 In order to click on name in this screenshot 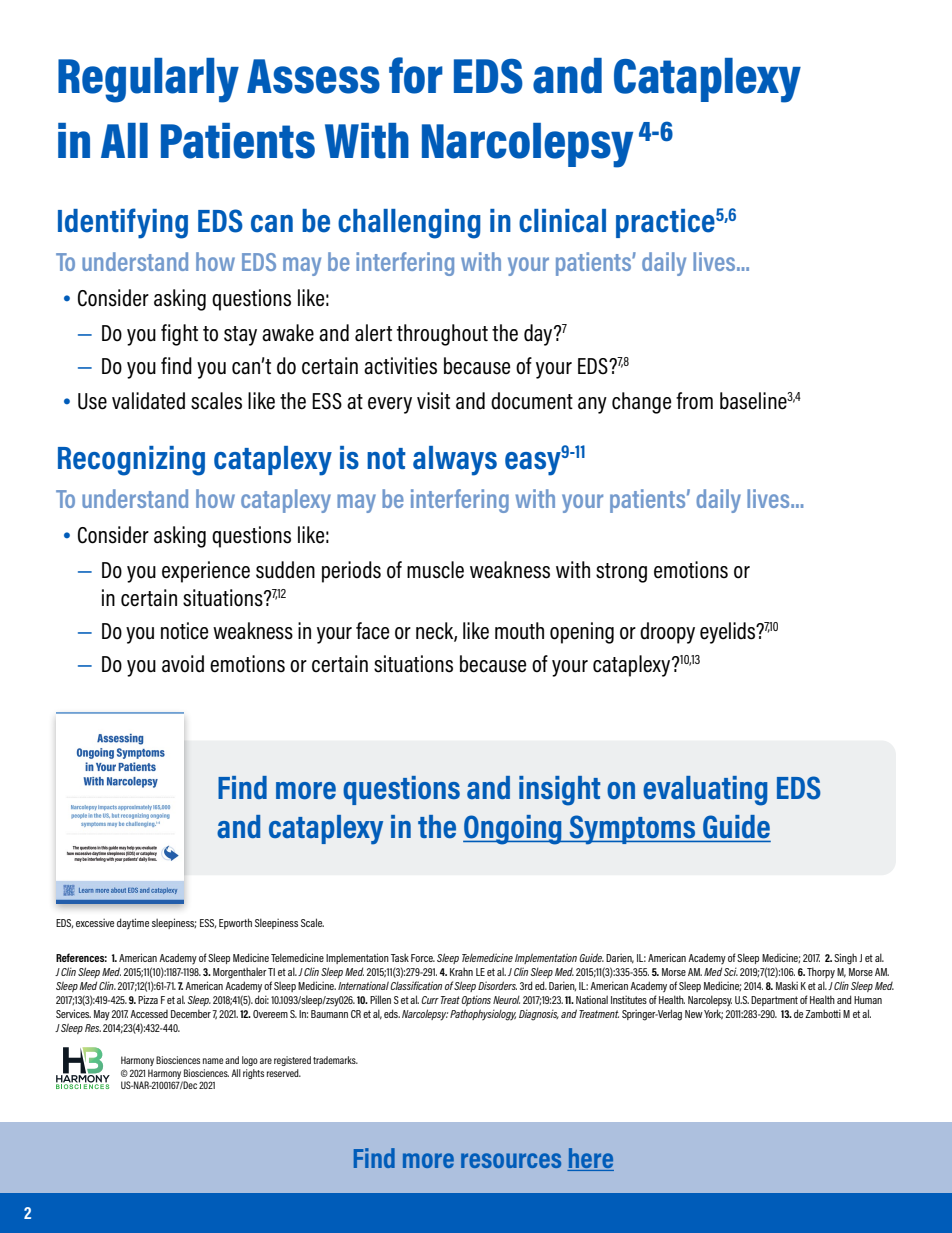, I will do `click(213, 1061)`.
